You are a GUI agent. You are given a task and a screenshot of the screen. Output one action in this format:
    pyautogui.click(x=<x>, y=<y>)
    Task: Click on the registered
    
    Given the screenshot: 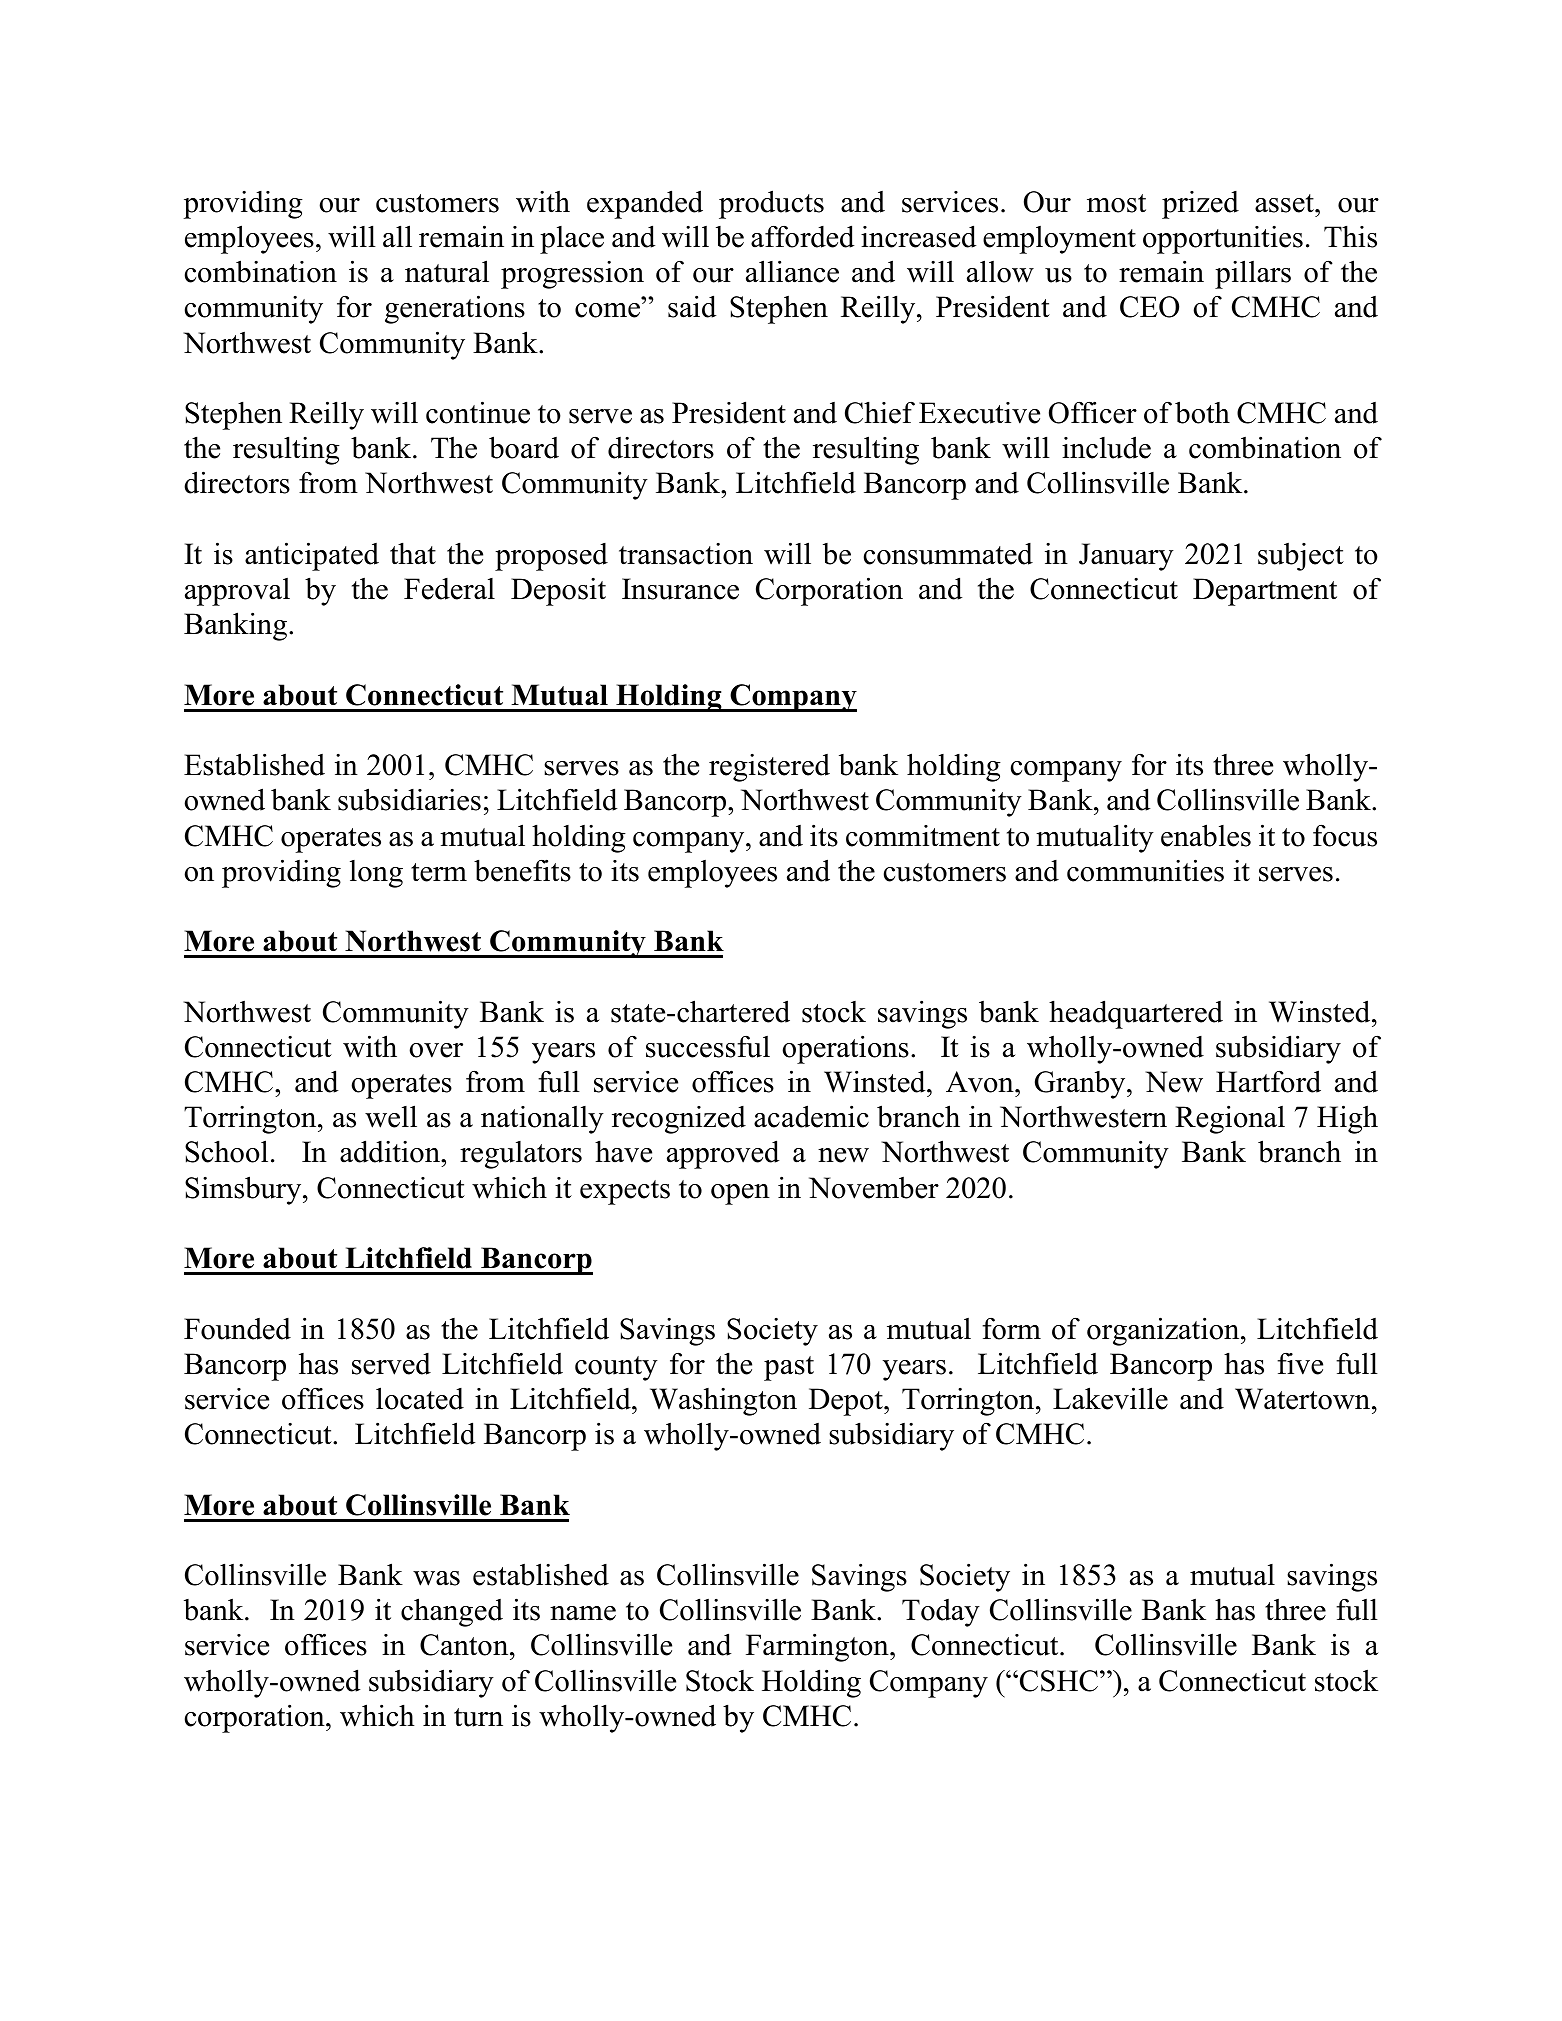 What is the action you would take?
    pyautogui.click(x=769, y=768)
